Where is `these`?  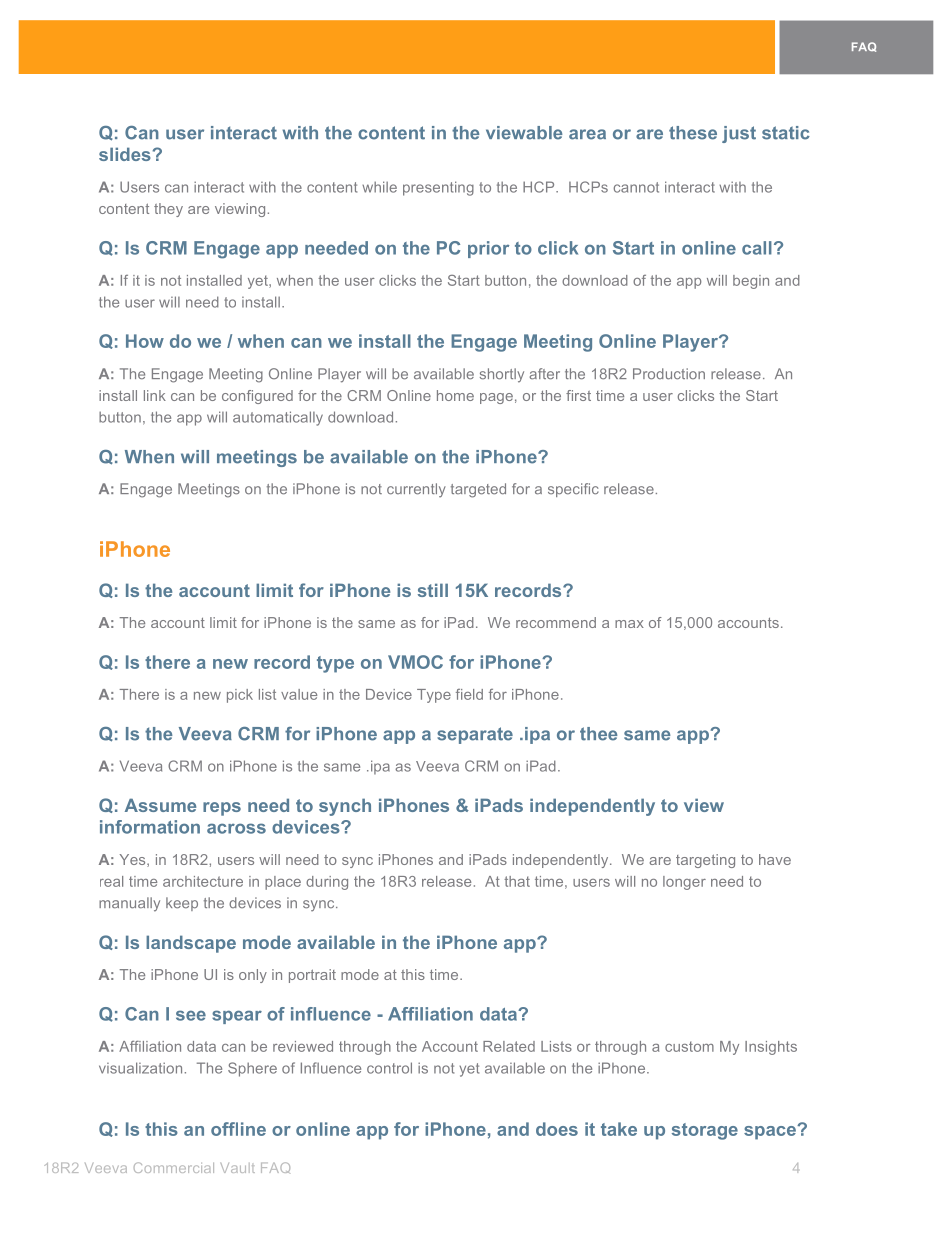
these is located at coordinates (693, 133).
